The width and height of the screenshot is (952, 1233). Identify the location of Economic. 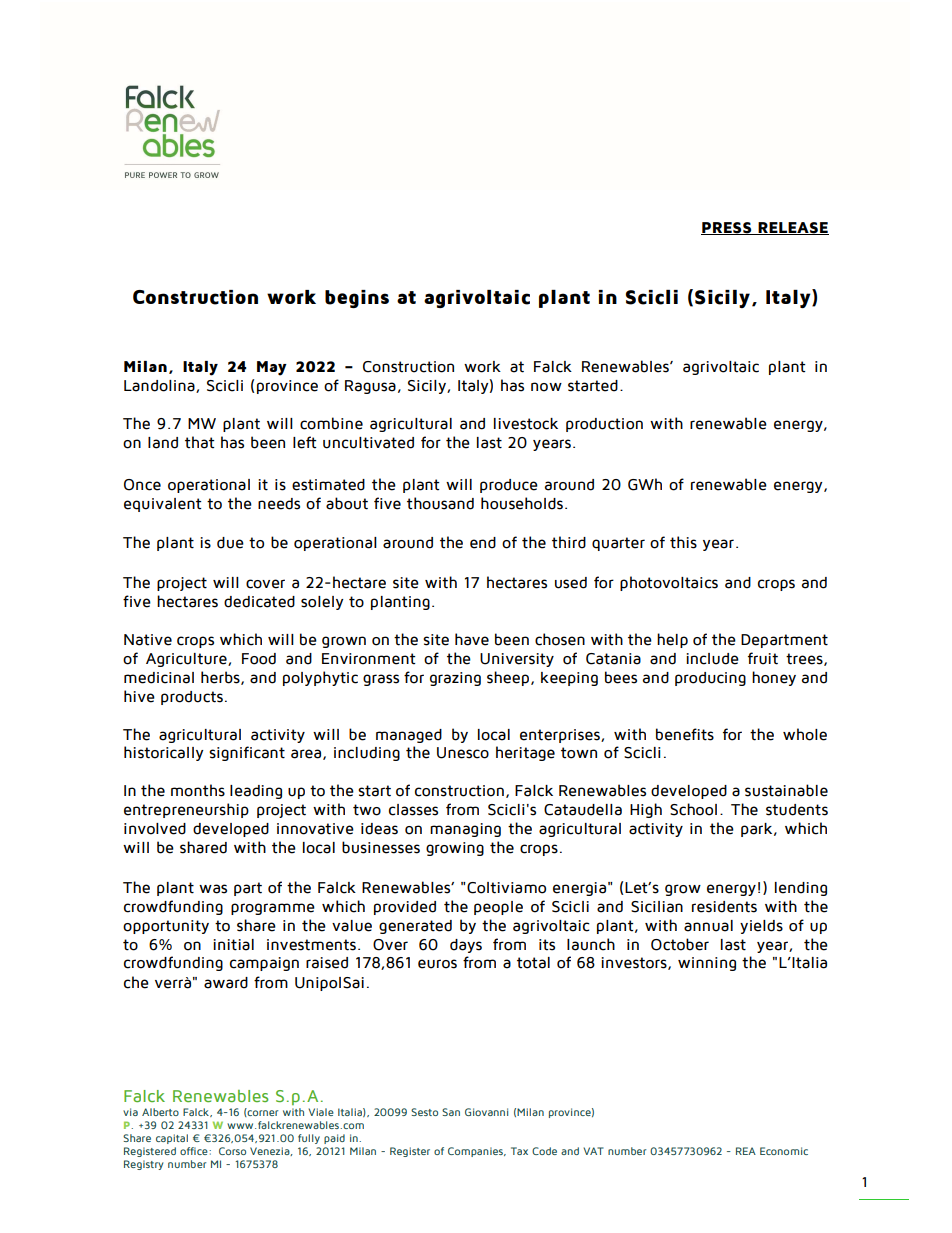
(784, 1151).
